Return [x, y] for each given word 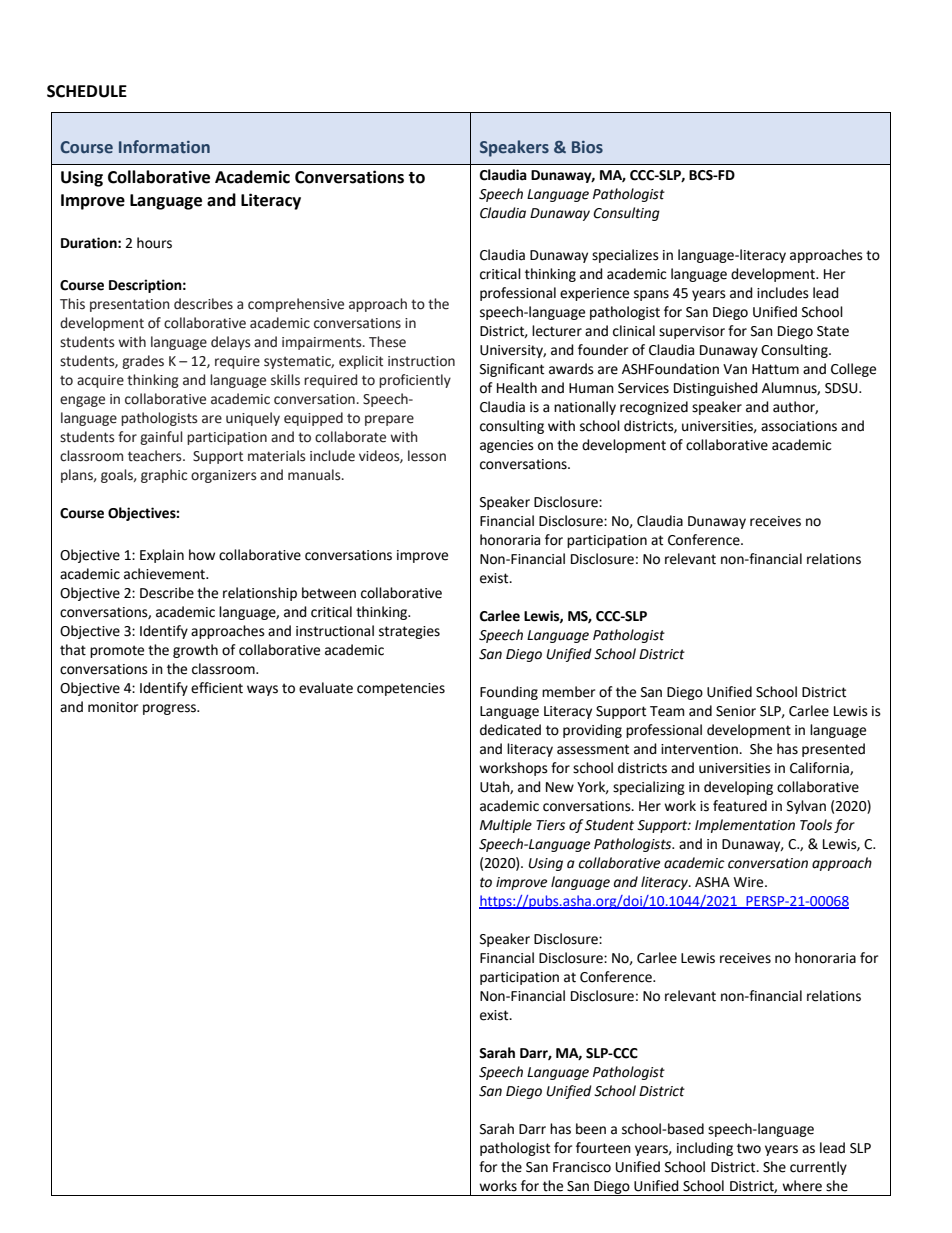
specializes [625, 256]
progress [171, 709]
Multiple [506, 826]
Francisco [582, 1167]
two [749, 1148]
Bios [587, 147]
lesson [427, 456]
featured [740, 806]
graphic [164, 476]
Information [164, 147]
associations [799, 426]
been [591, 1129]
